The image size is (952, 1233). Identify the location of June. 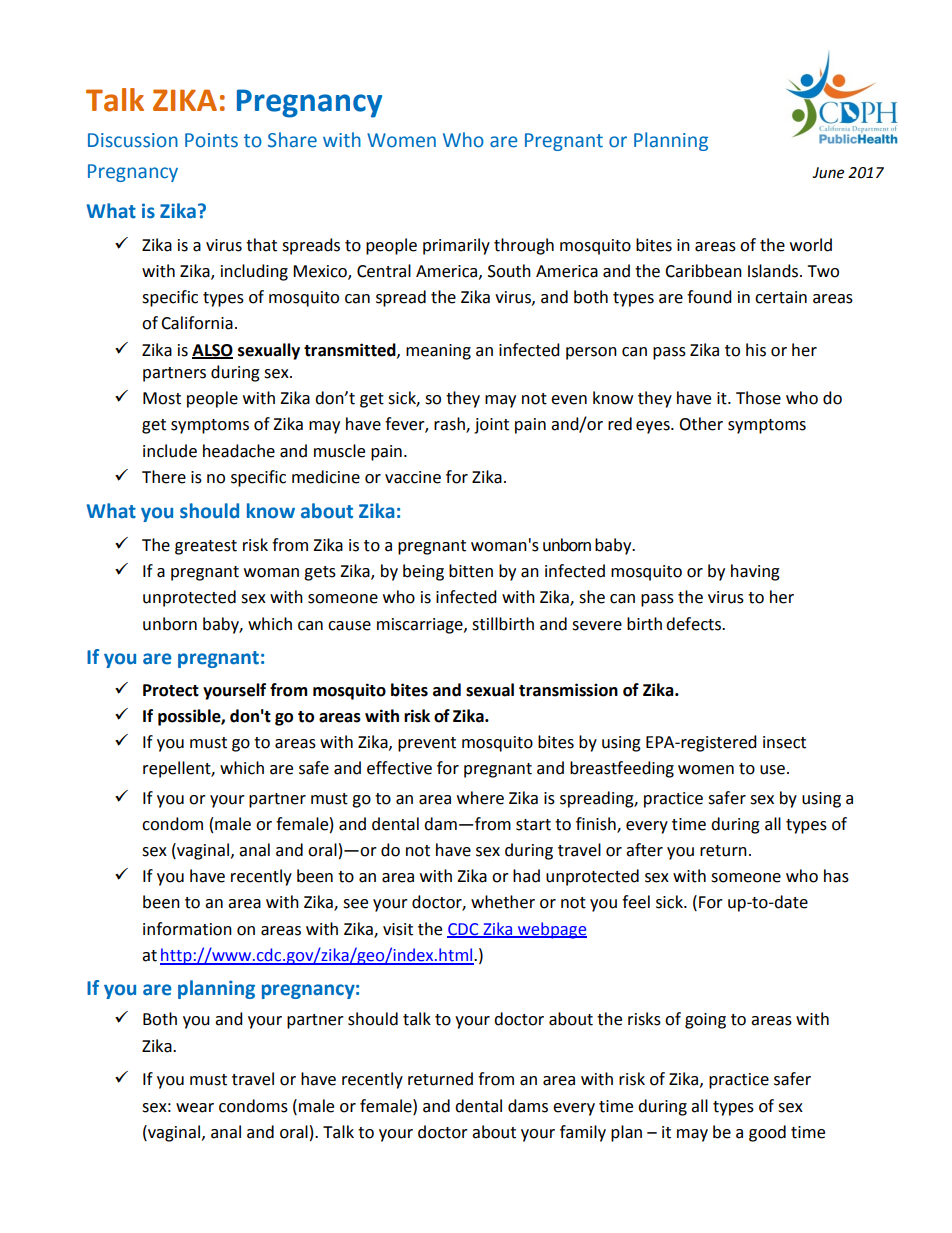
(828, 173).
